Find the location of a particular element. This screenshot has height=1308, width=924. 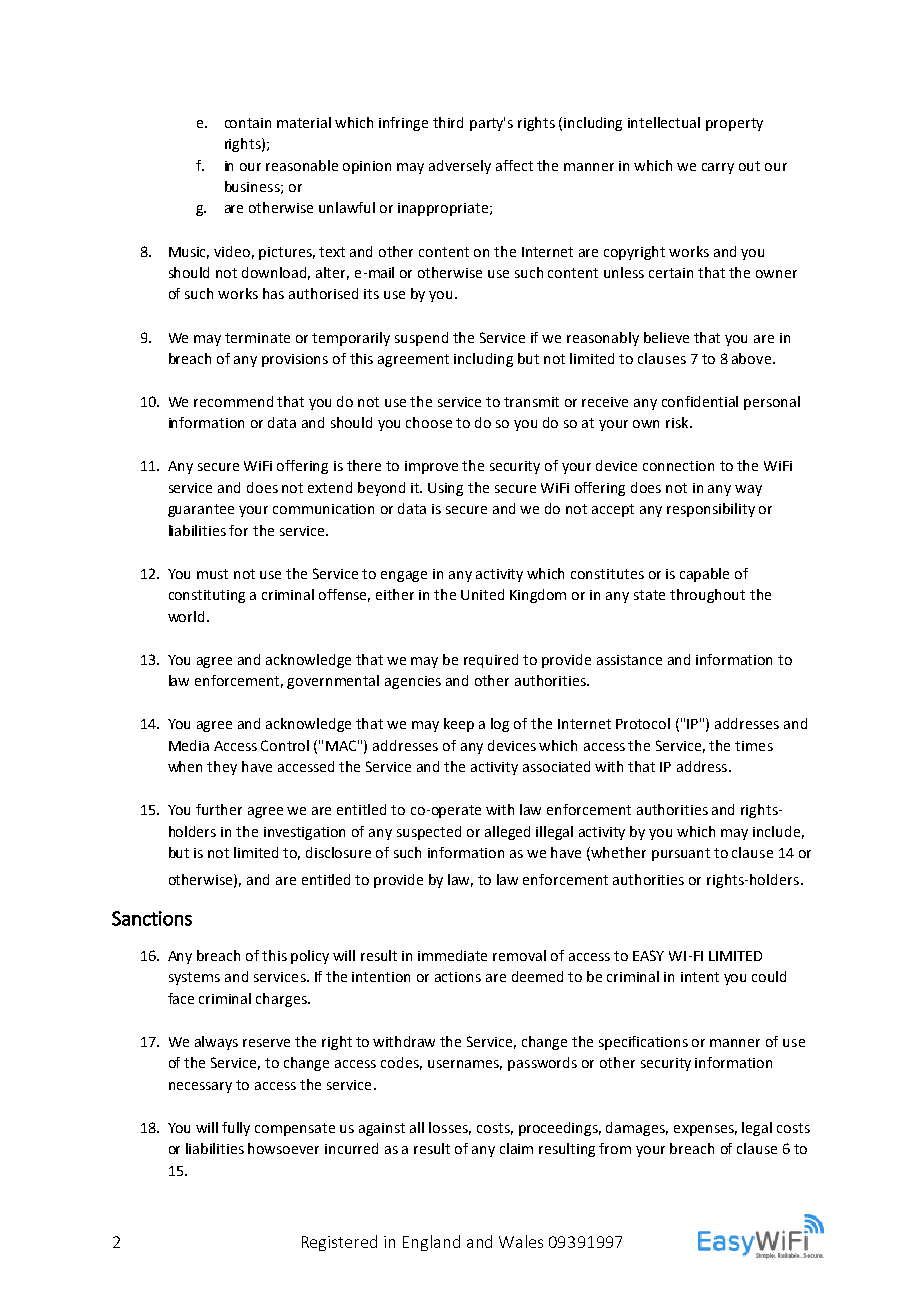

further is located at coordinates (219, 809).
